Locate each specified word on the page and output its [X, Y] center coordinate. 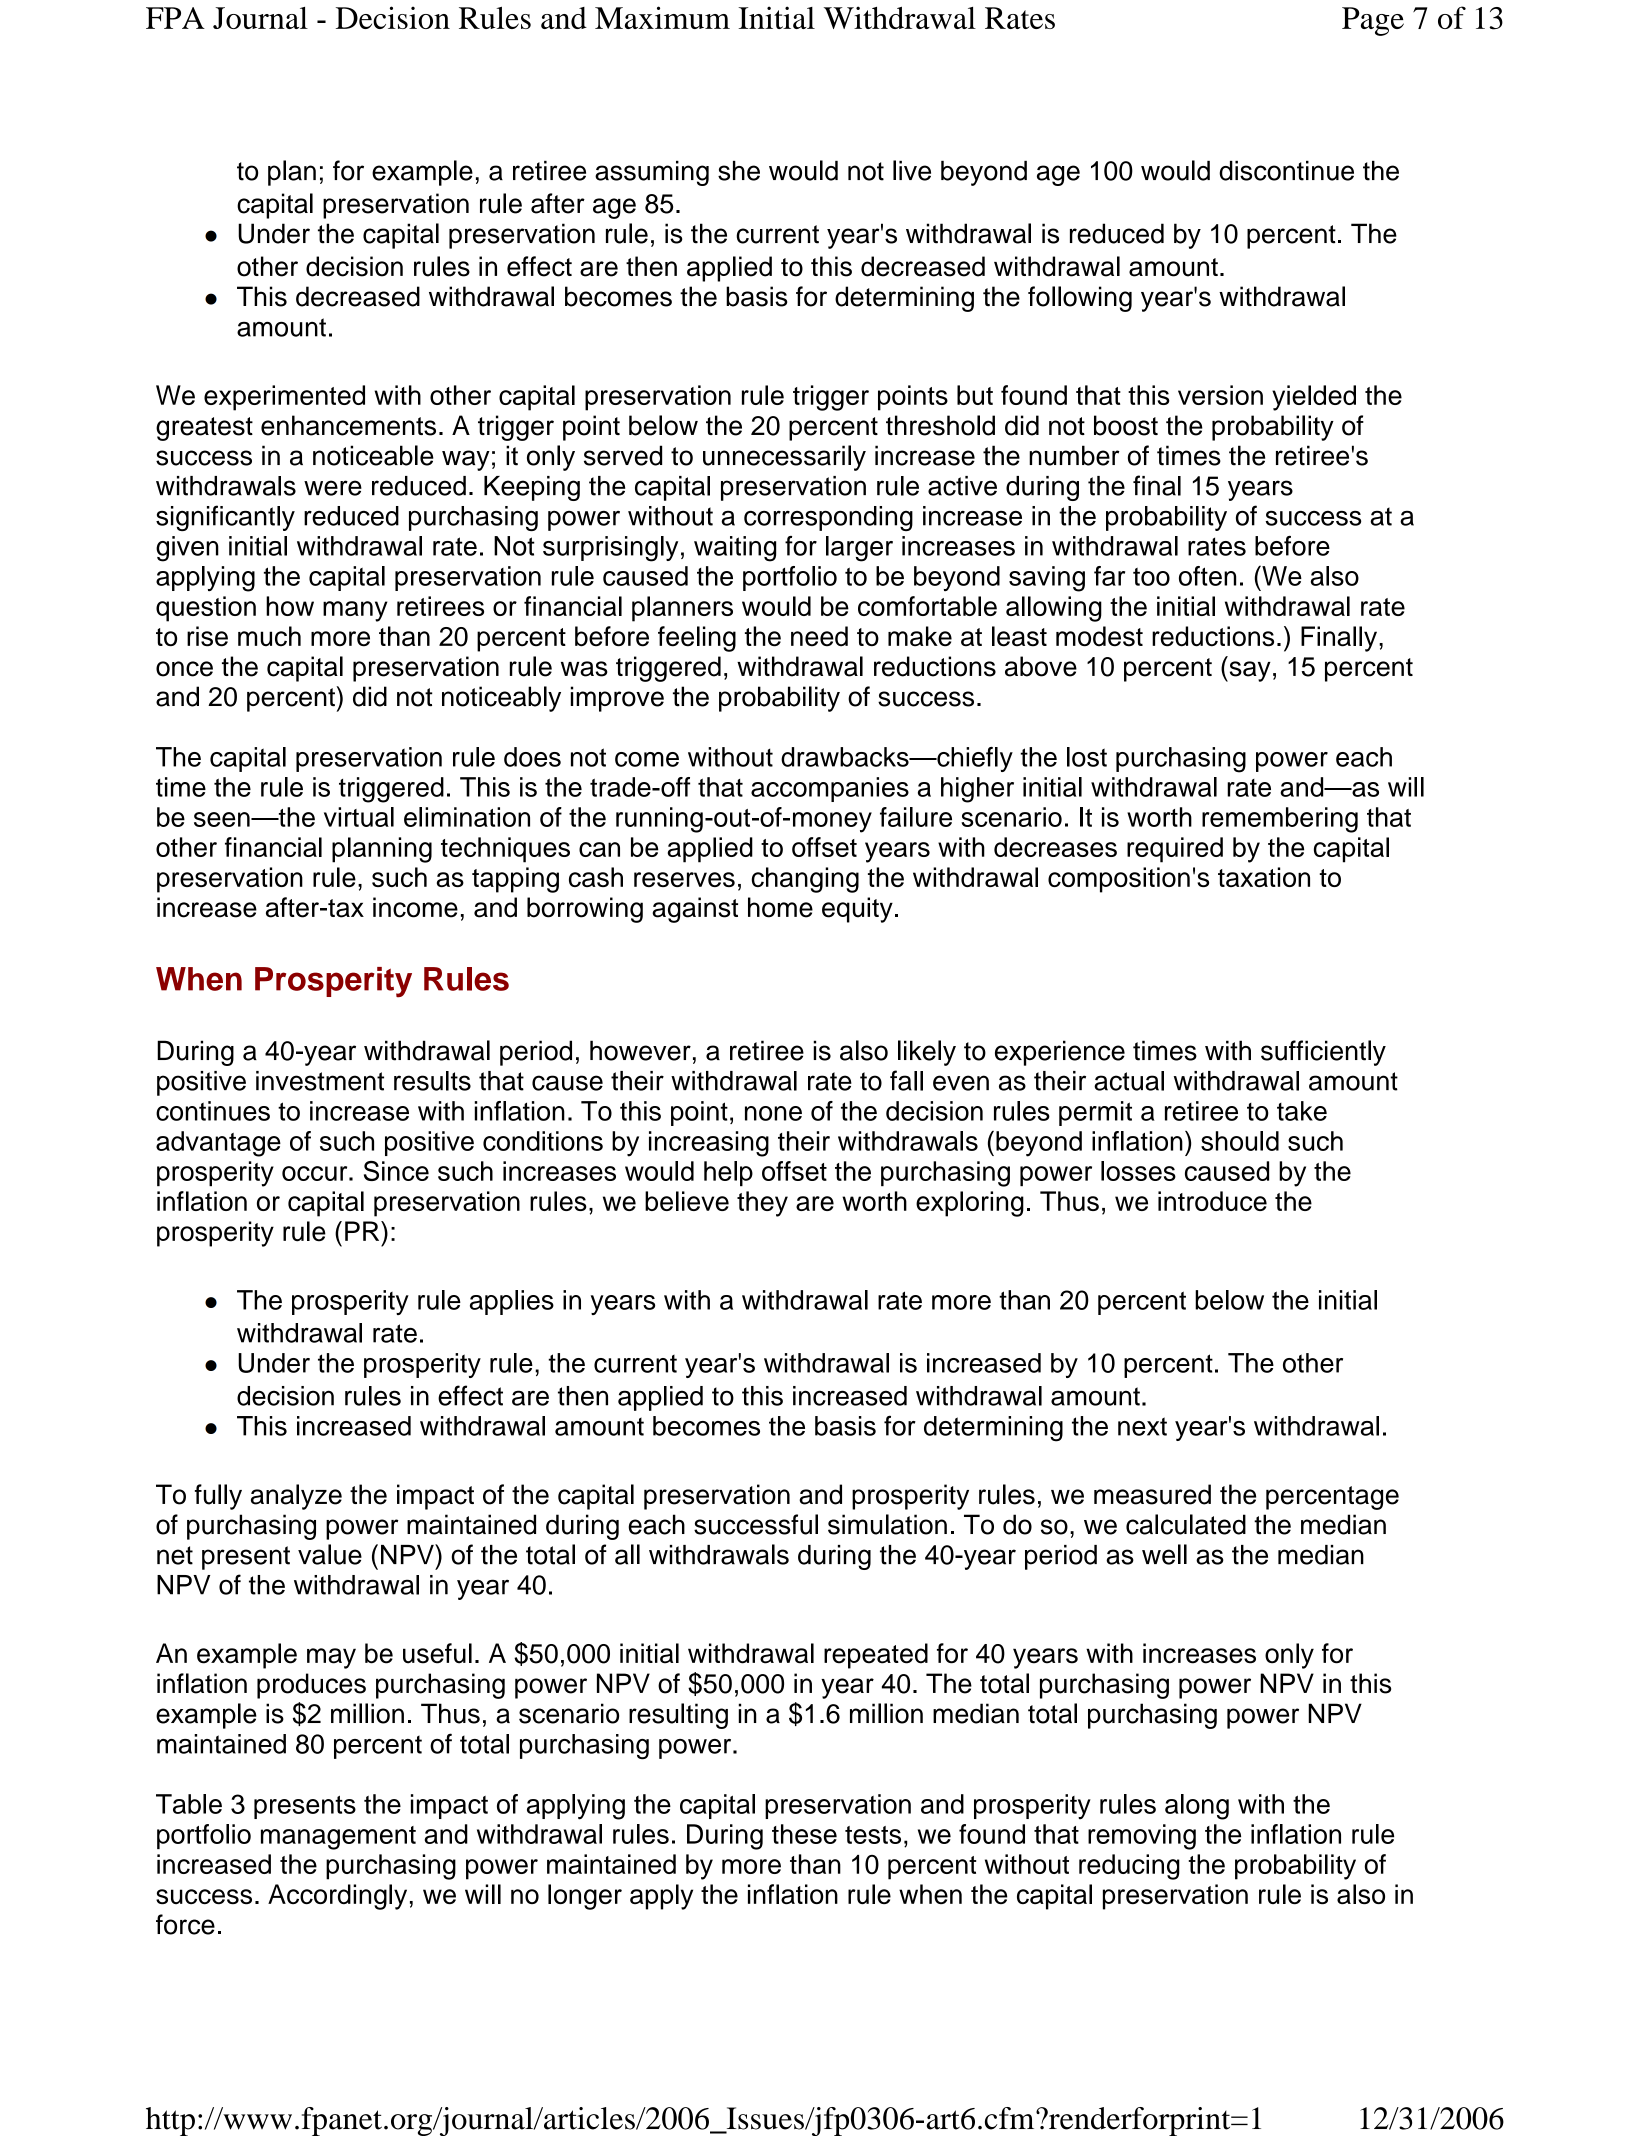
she [739, 171]
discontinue [1286, 171]
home [780, 907]
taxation [1264, 877]
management [338, 1838]
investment [320, 1081]
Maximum [662, 17]
